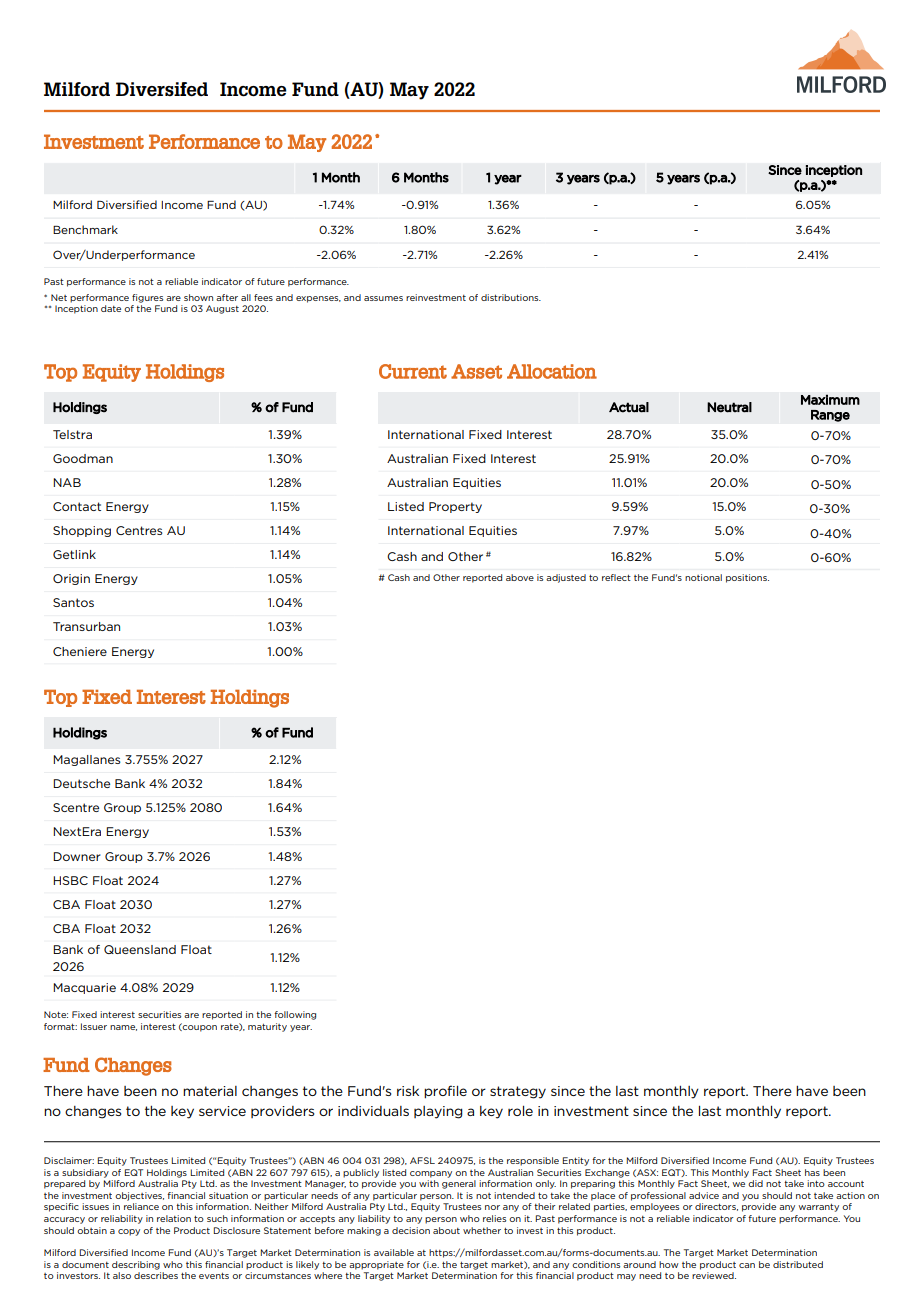 The width and height of the page is (924, 1308). I want to click on copy, so click(129, 1232).
